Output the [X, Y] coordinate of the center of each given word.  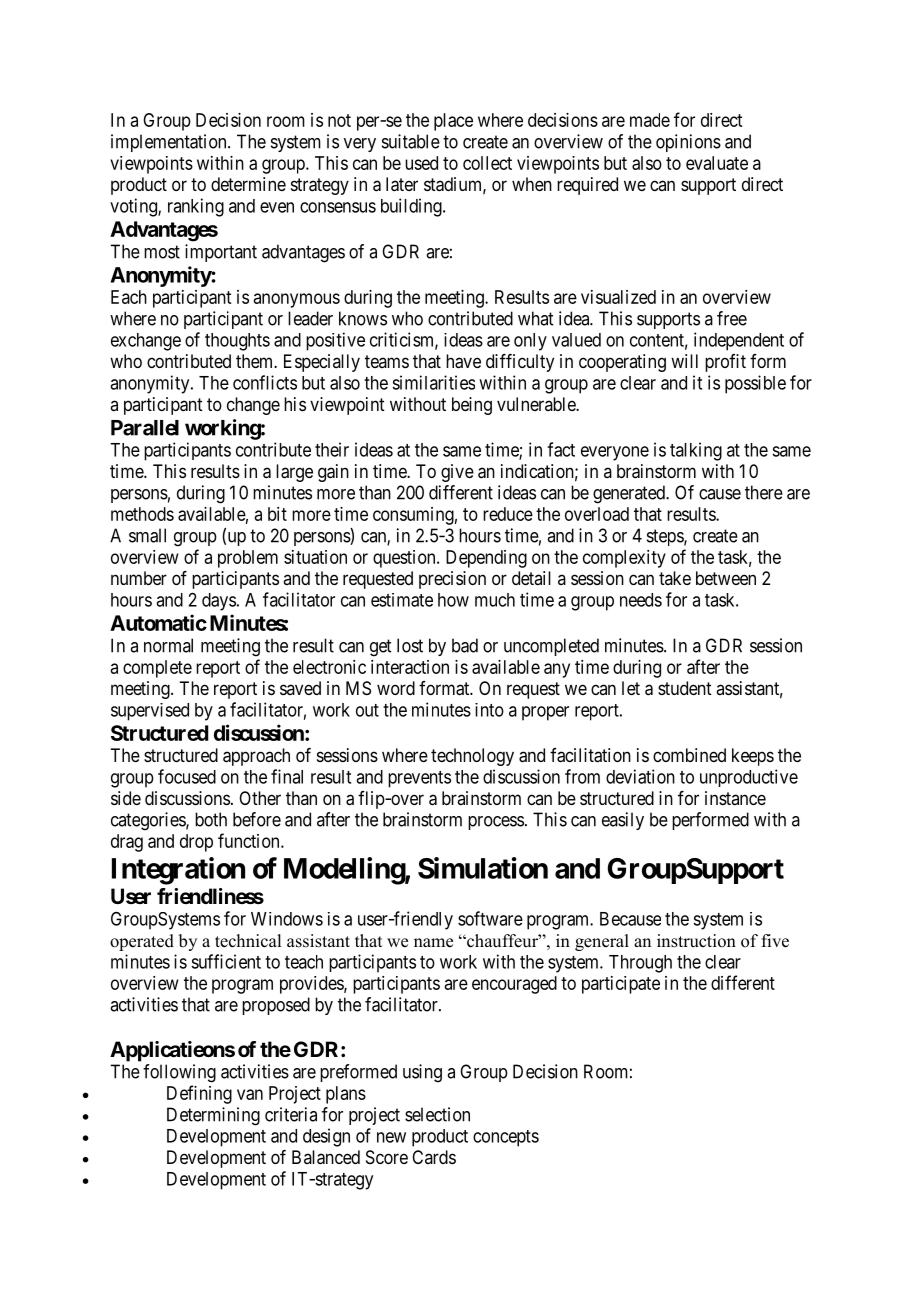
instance [735, 798]
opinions [688, 143]
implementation [170, 143]
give [457, 473]
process [496, 823]
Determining [213, 1116]
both [211, 819]
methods [142, 514]
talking [696, 451]
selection [437, 1114]
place [453, 122]
